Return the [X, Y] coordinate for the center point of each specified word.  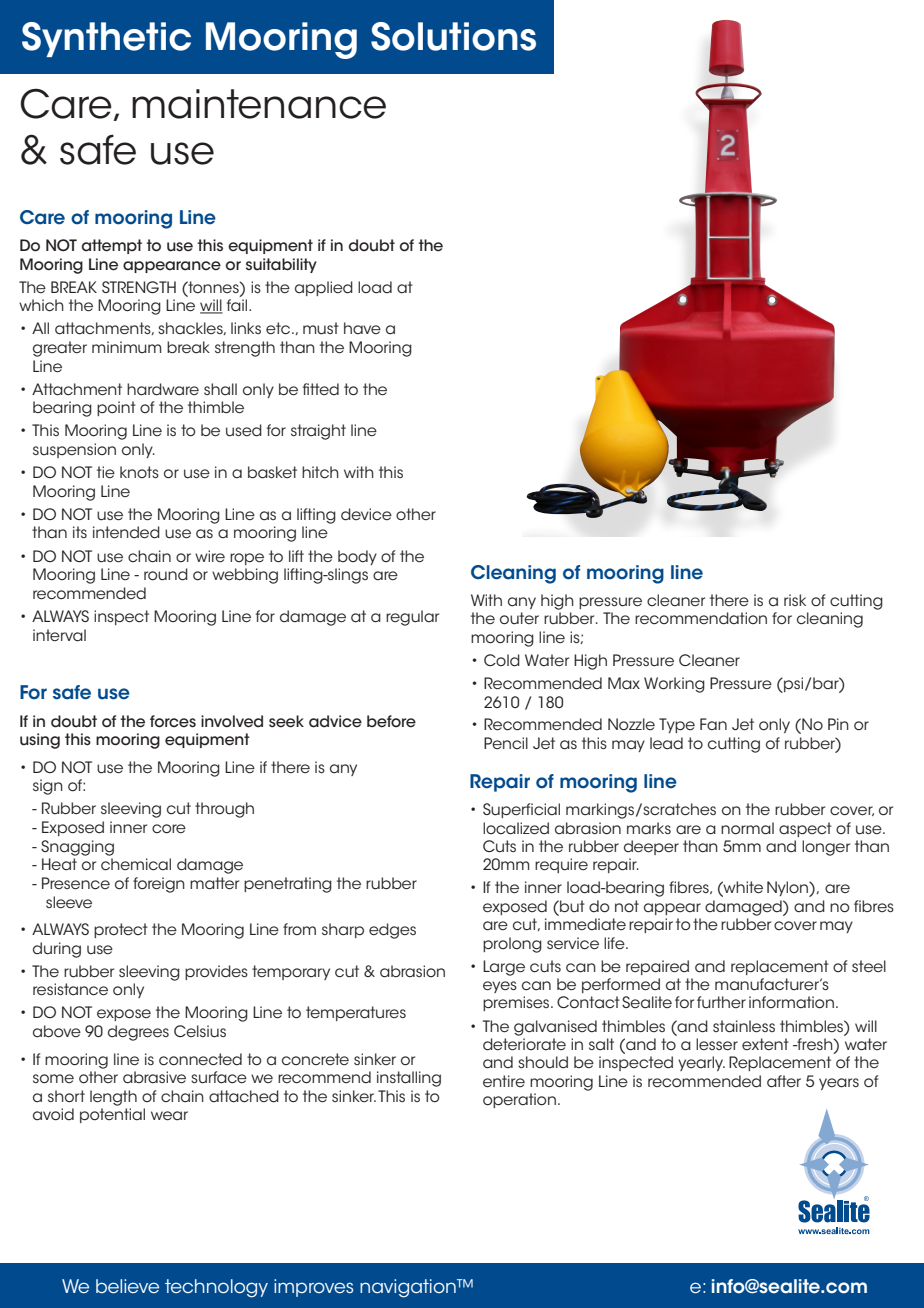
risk [795, 600]
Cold [502, 660]
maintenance [259, 104]
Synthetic [106, 39]
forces [173, 721]
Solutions [453, 36]
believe [127, 1286]
